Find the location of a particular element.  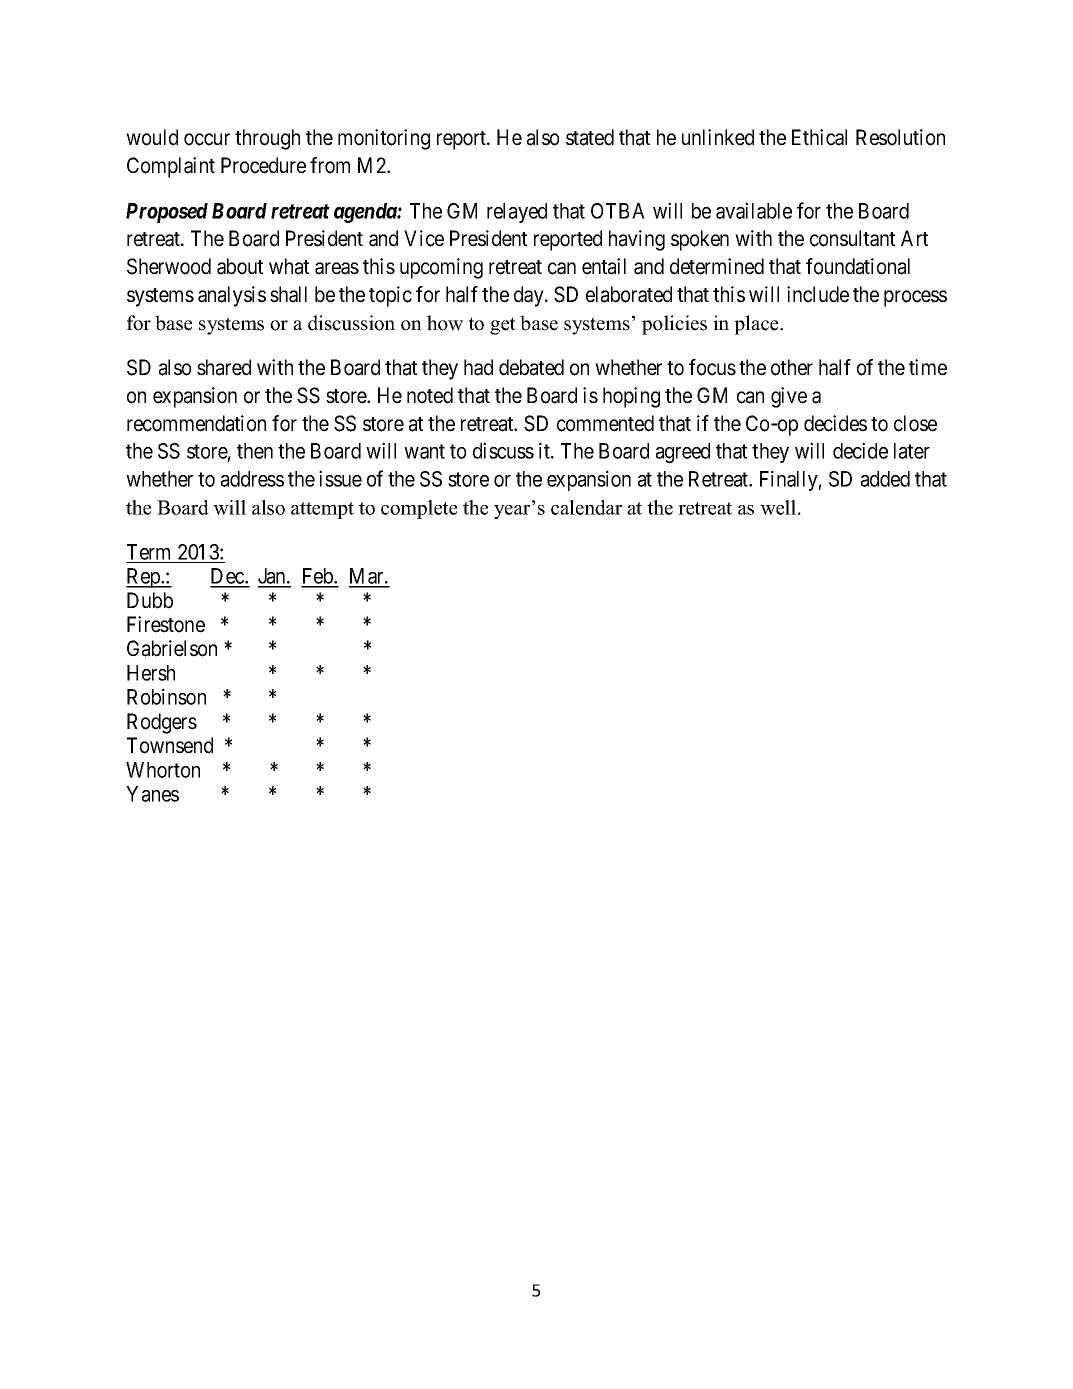

Ethical is located at coordinates (819, 137).
